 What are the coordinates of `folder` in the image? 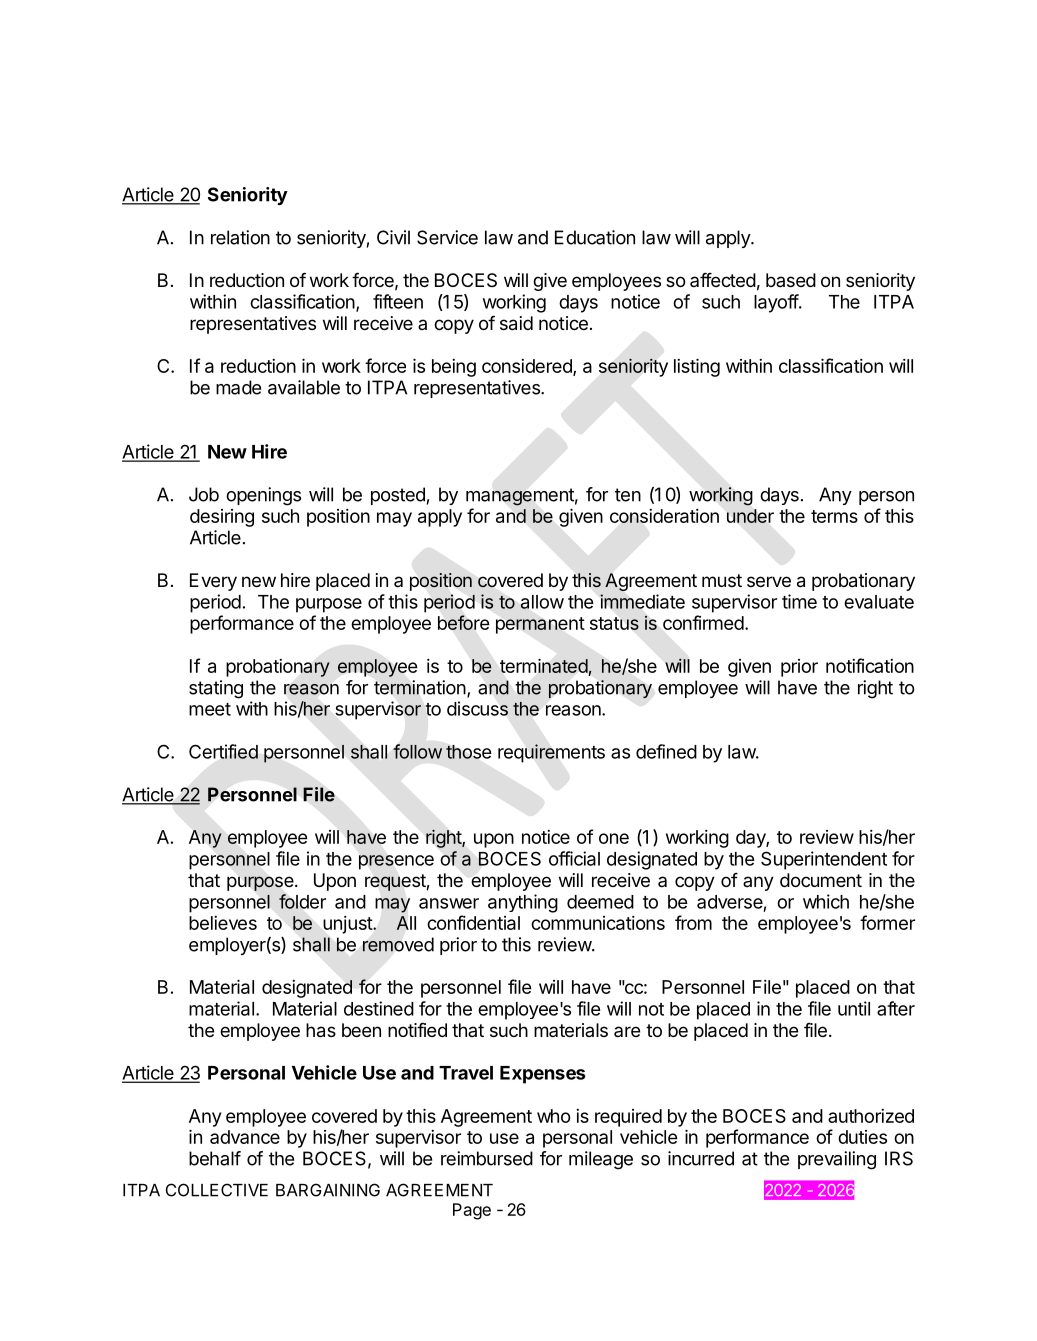 It's located at (302, 901).
